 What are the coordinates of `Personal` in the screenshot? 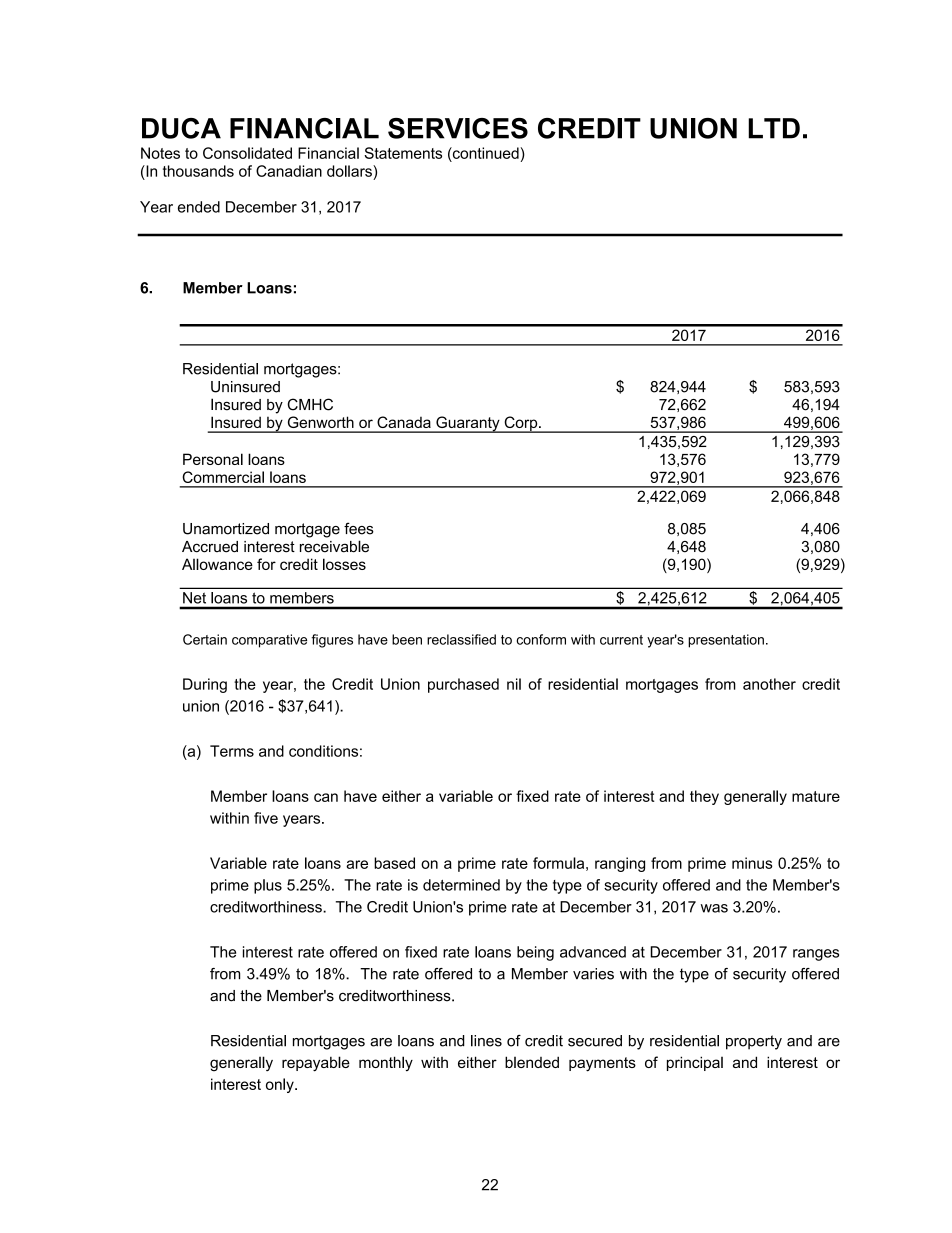 It's located at (213, 459).
